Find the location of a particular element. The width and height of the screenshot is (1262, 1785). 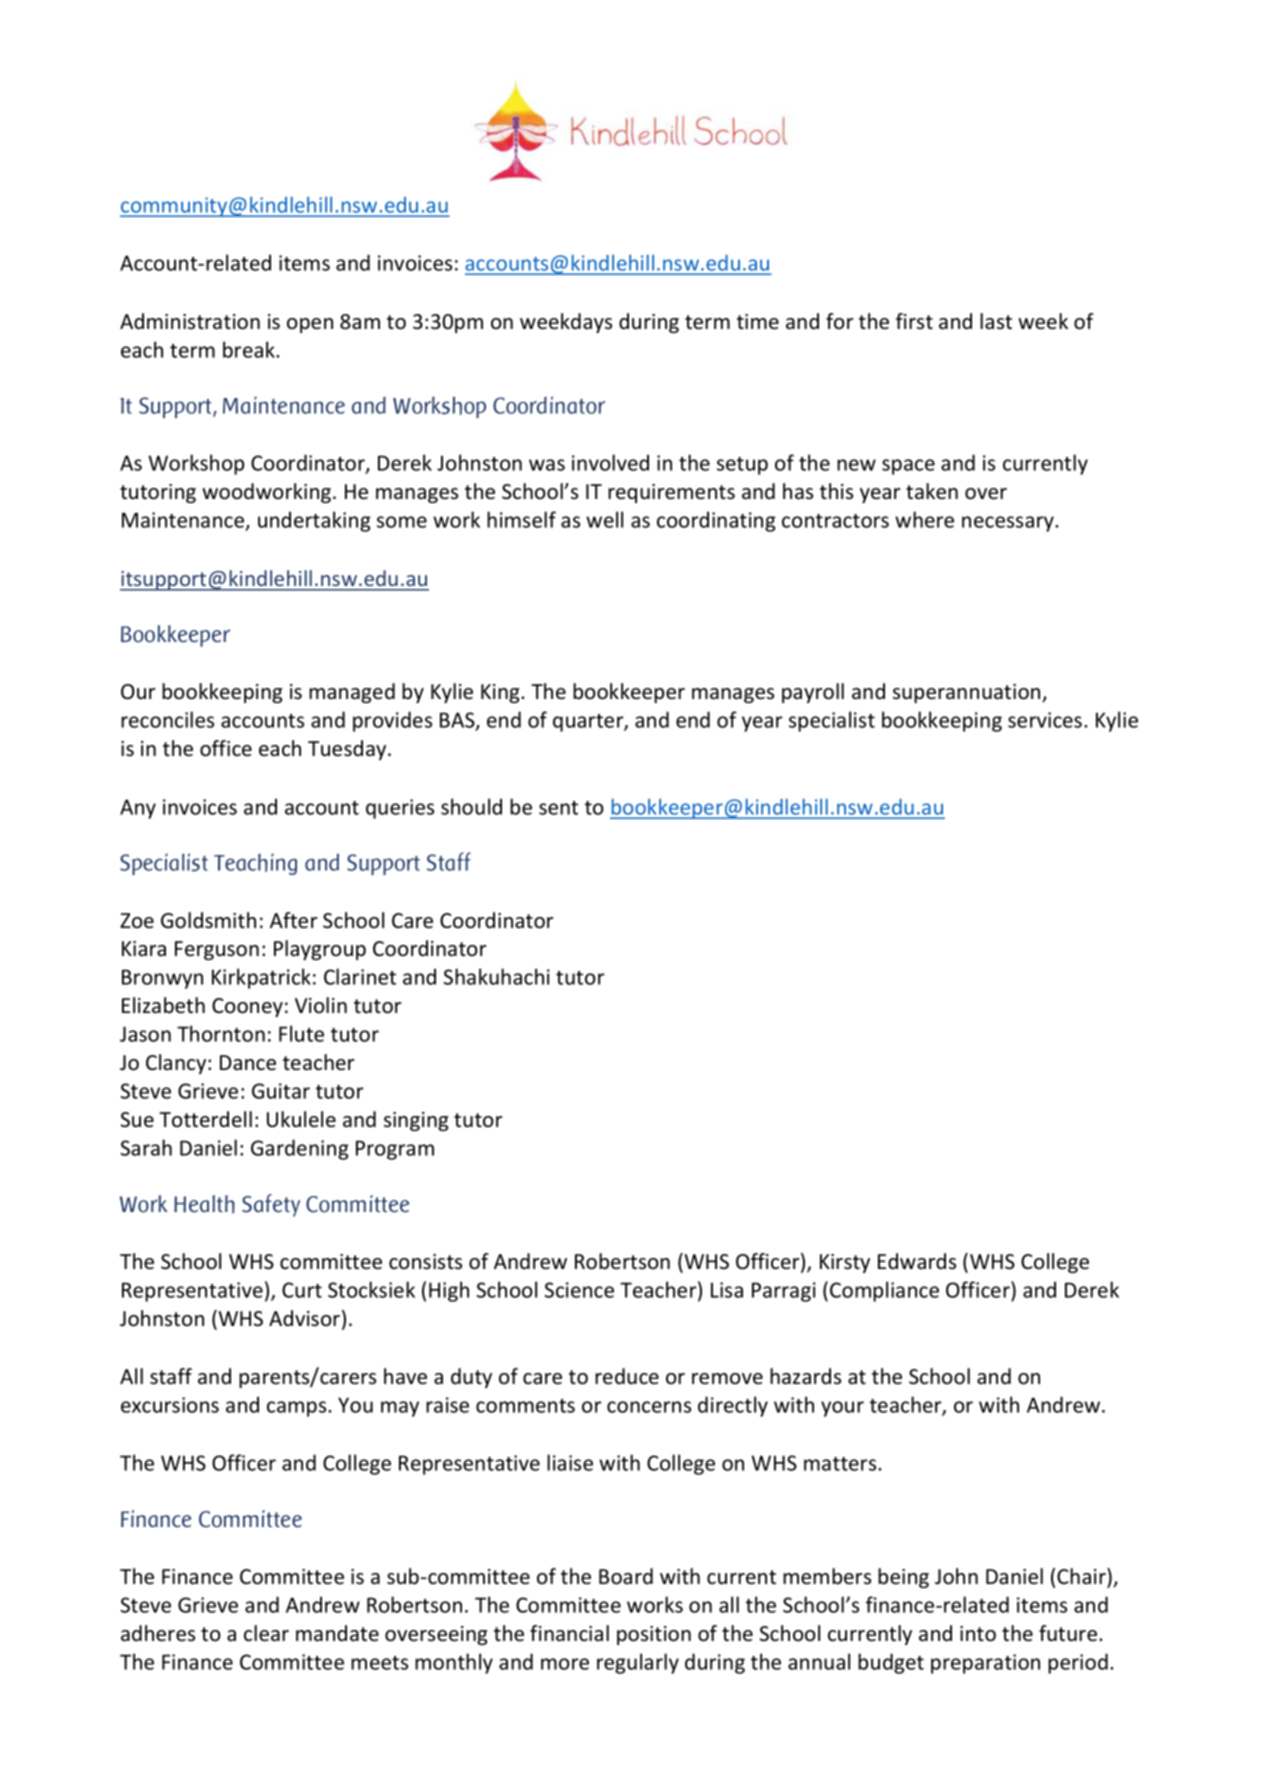

reconciles is located at coordinates (167, 719).
